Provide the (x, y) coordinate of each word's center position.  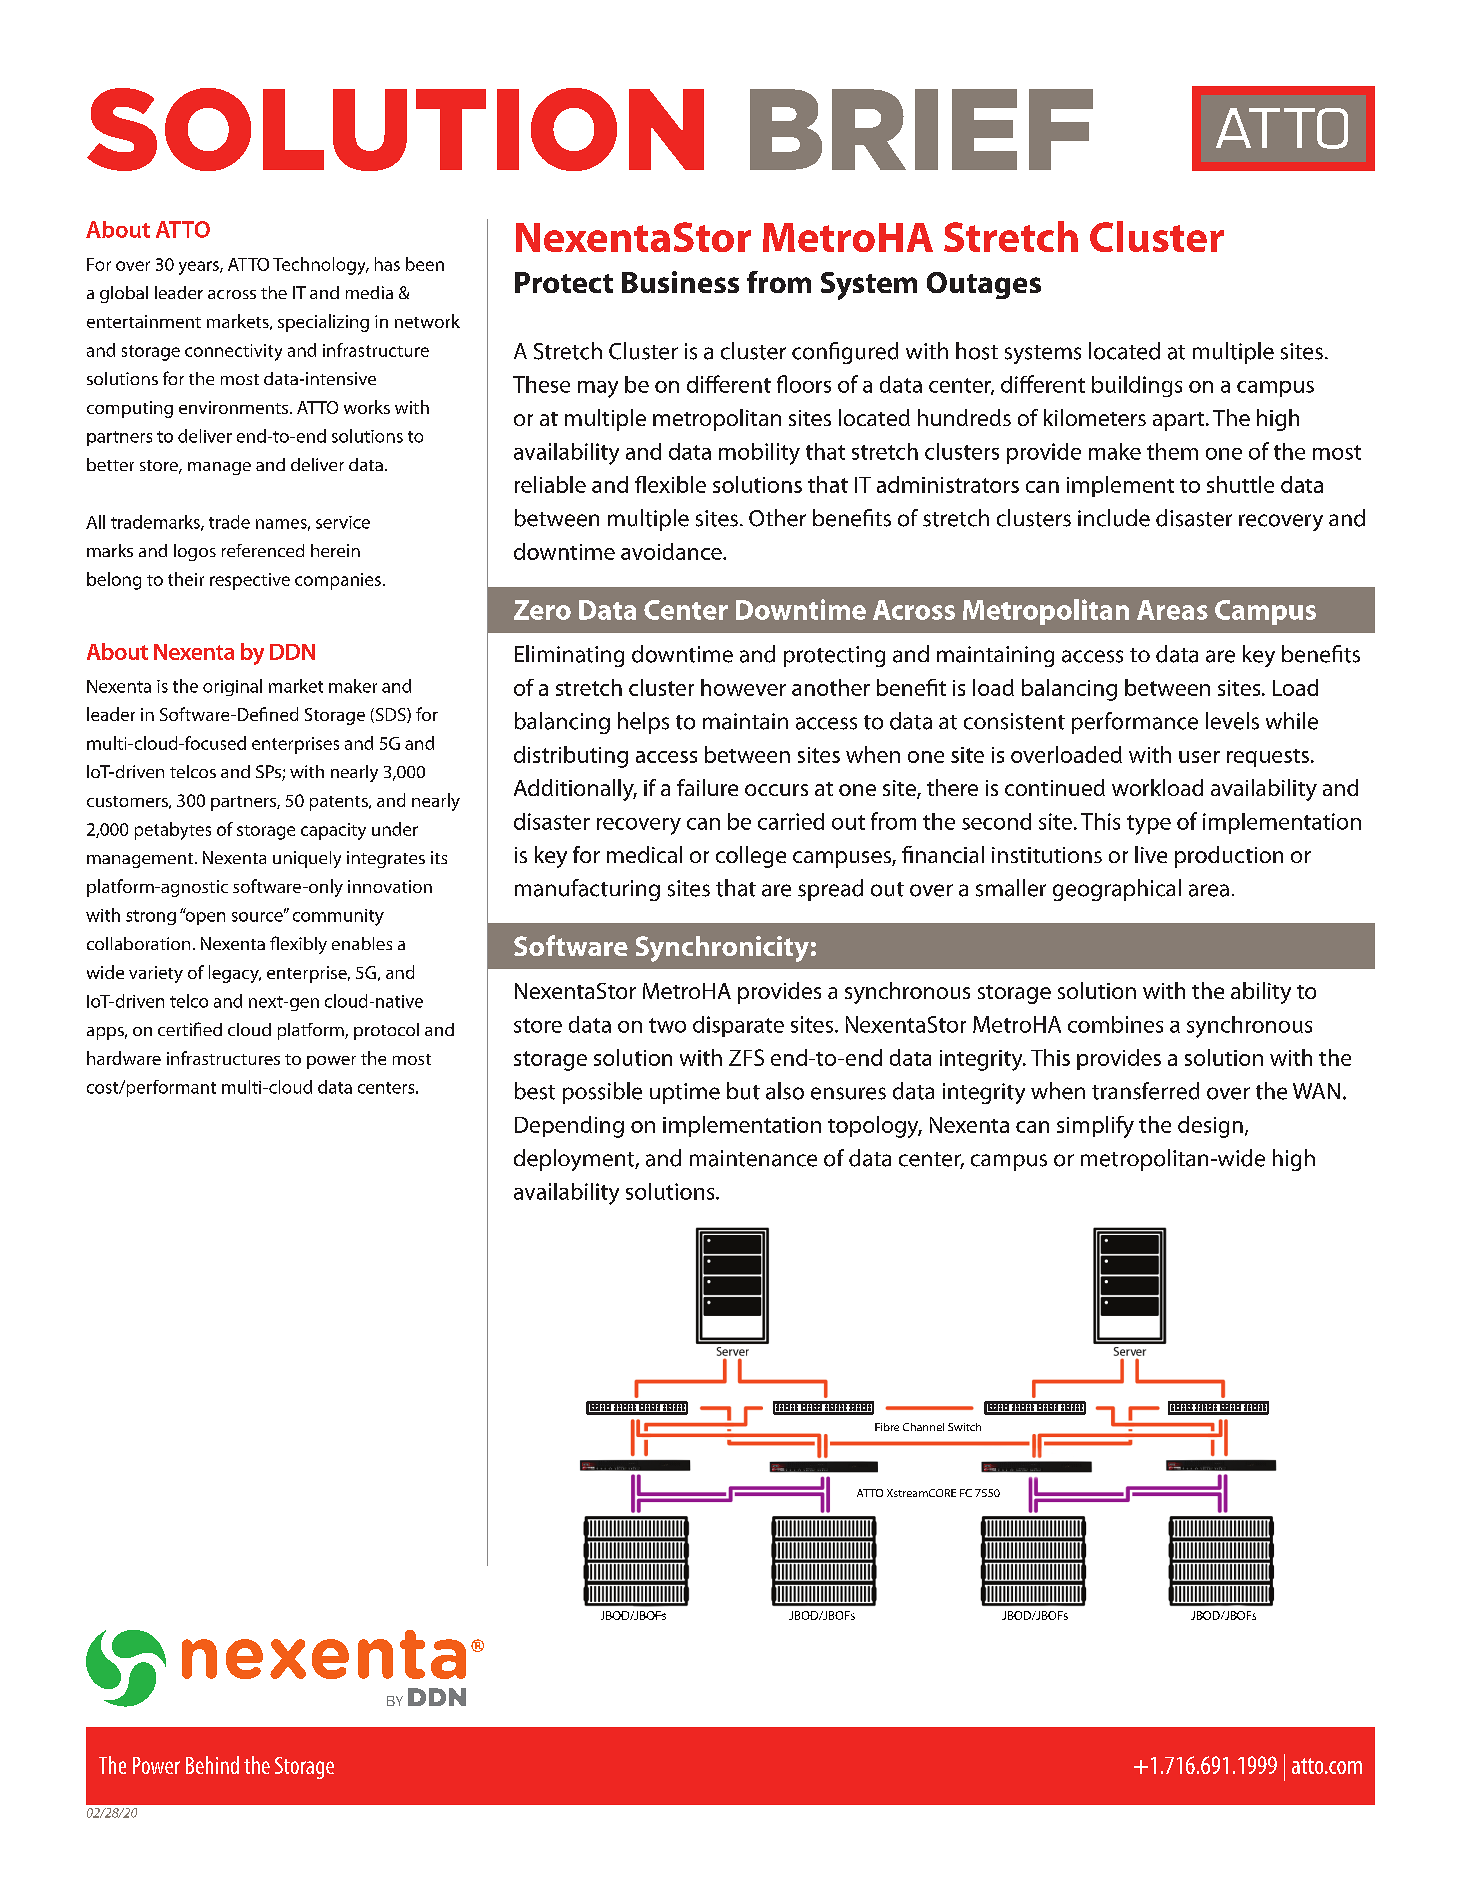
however (743, 687)
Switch (964, 1427)
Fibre (887, 1427)
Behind (212, 1765)
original (232, 687)
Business (680, 282)
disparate (738, 1026)
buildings (1137, 386)
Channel (923, 1427)
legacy (235, 974)
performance (1135, 723)
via (487, 1230)
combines (1115, 1024)
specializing (323, 323)
